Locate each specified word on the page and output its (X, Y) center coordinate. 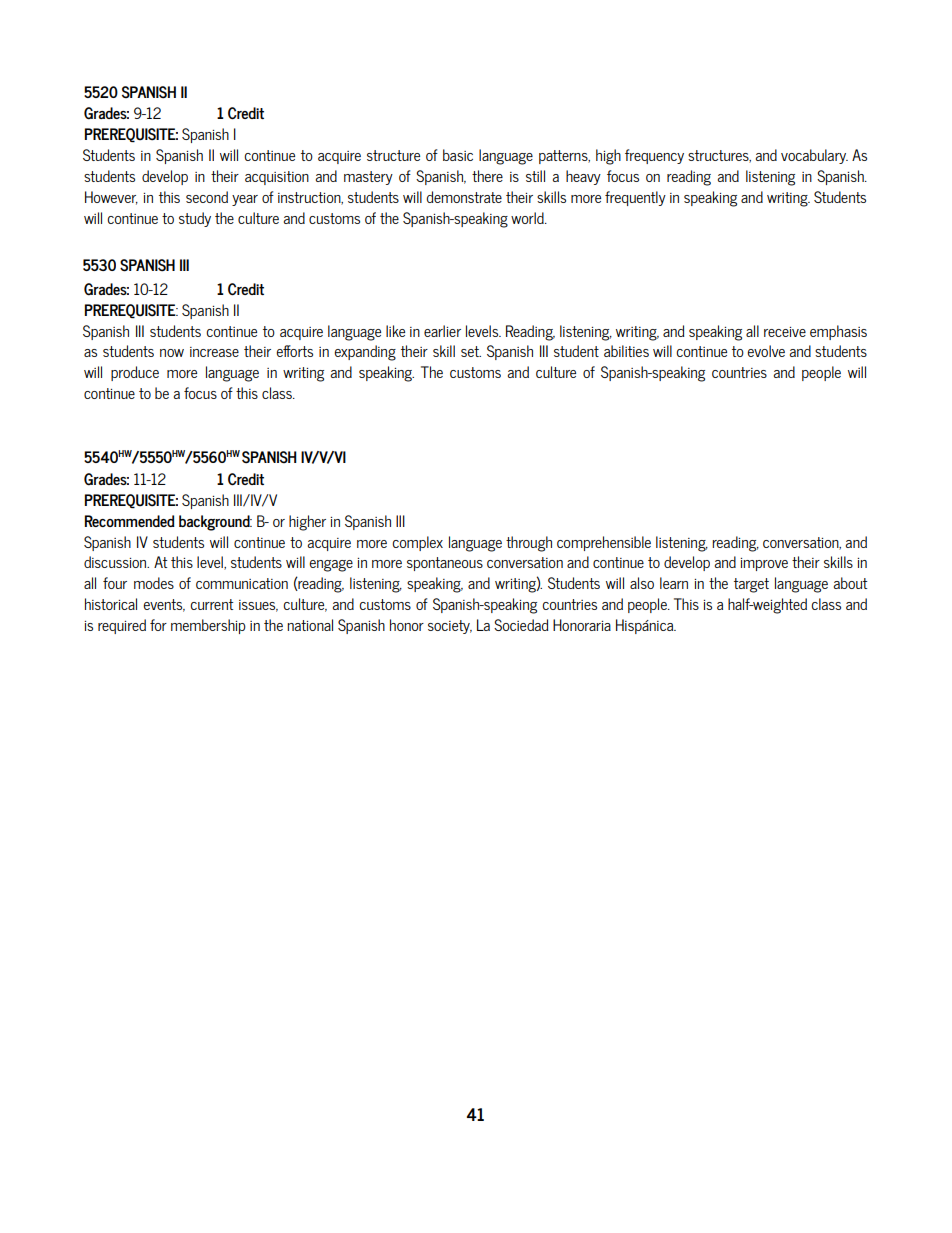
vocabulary (814, 156)
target (751, 585)
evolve (766, 351)
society (450, 627)
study (195, 219)
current (212, 604)
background (215, 523)
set (471, 351)
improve (764, 564)
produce (135, 373)
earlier (442, 331)
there (487, 176)
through (529, 544)
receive (785, 332)
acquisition (277, 178)
